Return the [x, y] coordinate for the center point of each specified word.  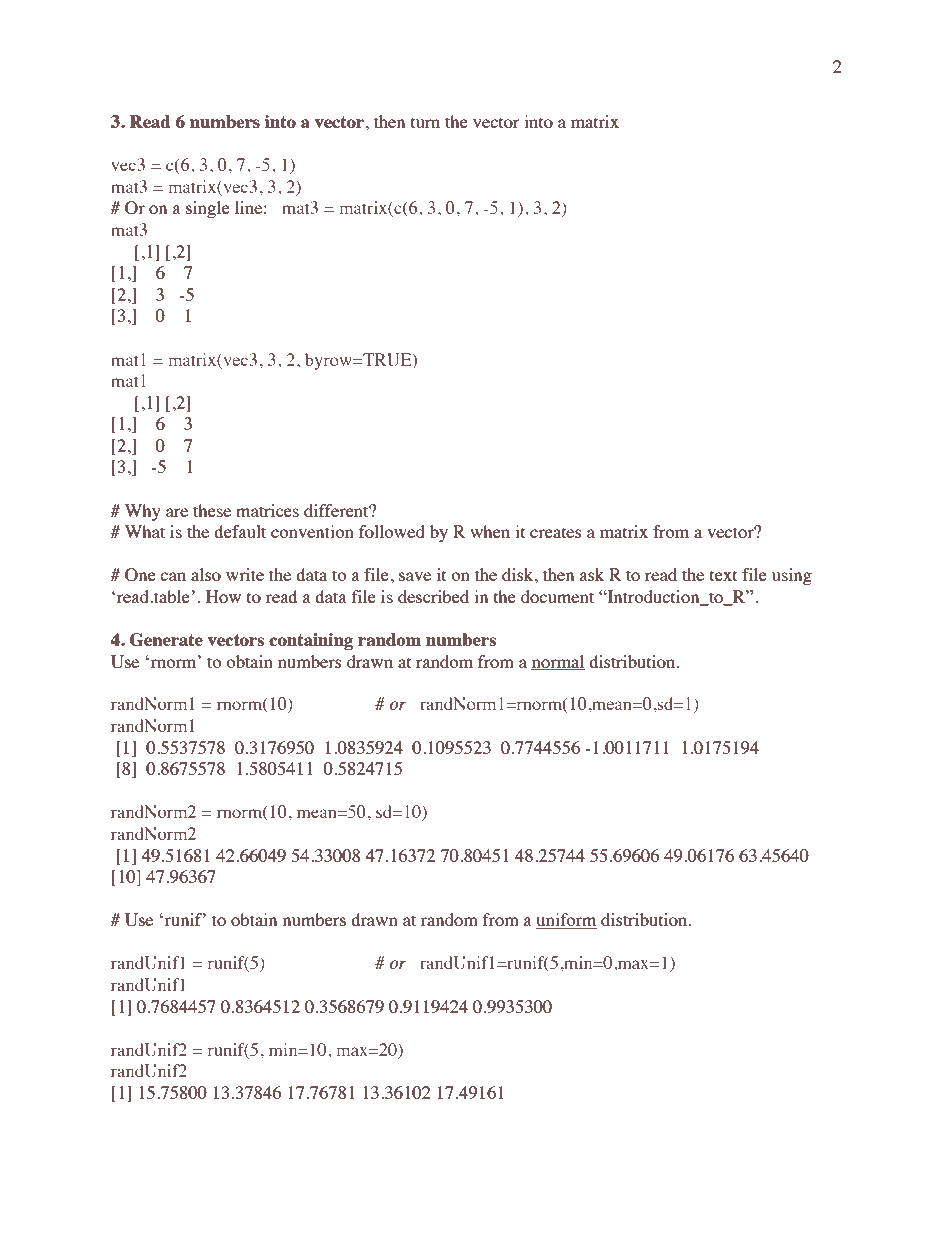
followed [392, 531]
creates [556, 532]
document [557, 596]
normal [558, 662]
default [240, 531]
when [490, 531]
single [208, 209]
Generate [166, 640]
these [212, 510]
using [792, 576]
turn [425, 122]
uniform [566, 921]
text [723, 575]
